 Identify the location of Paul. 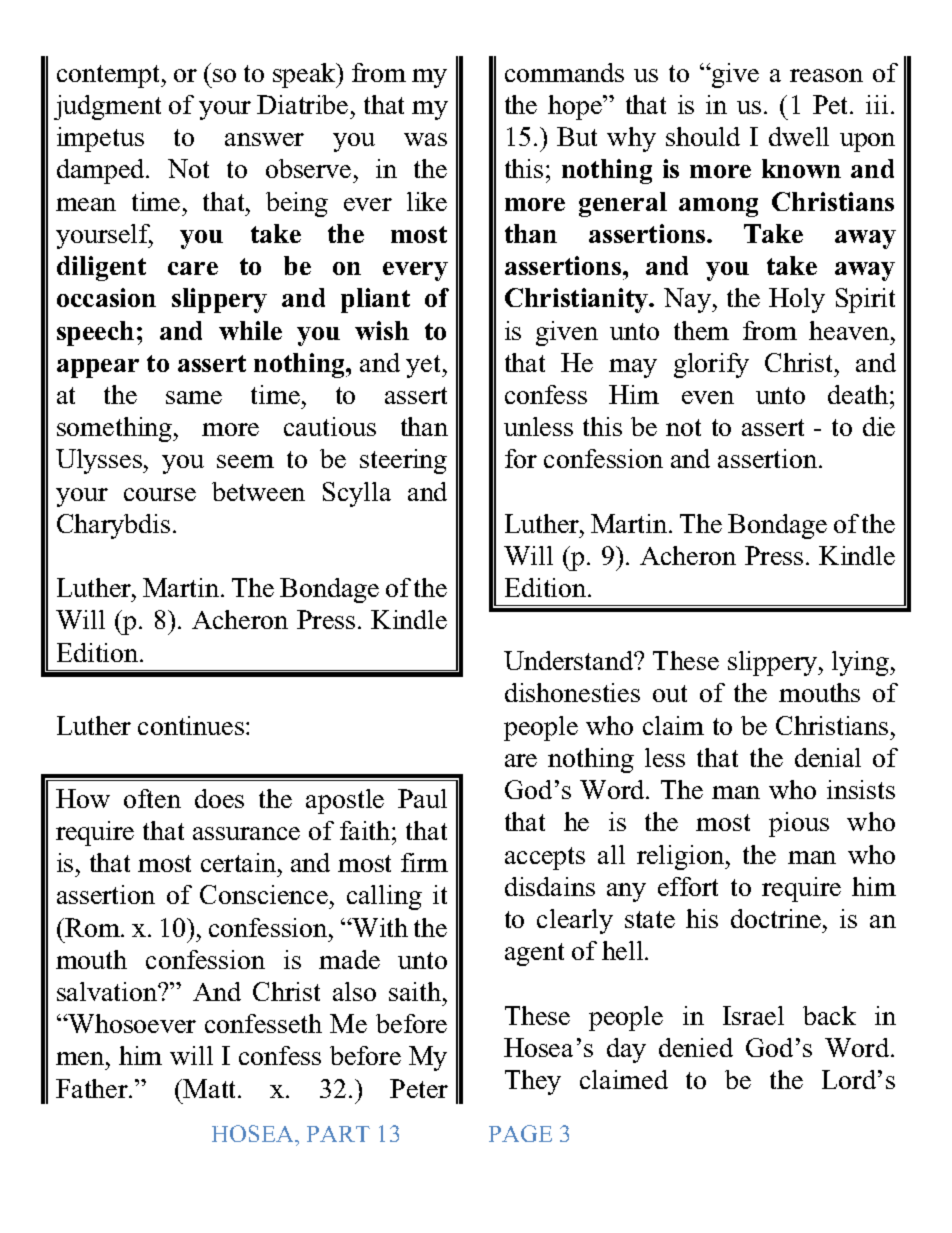
(422, 798).
